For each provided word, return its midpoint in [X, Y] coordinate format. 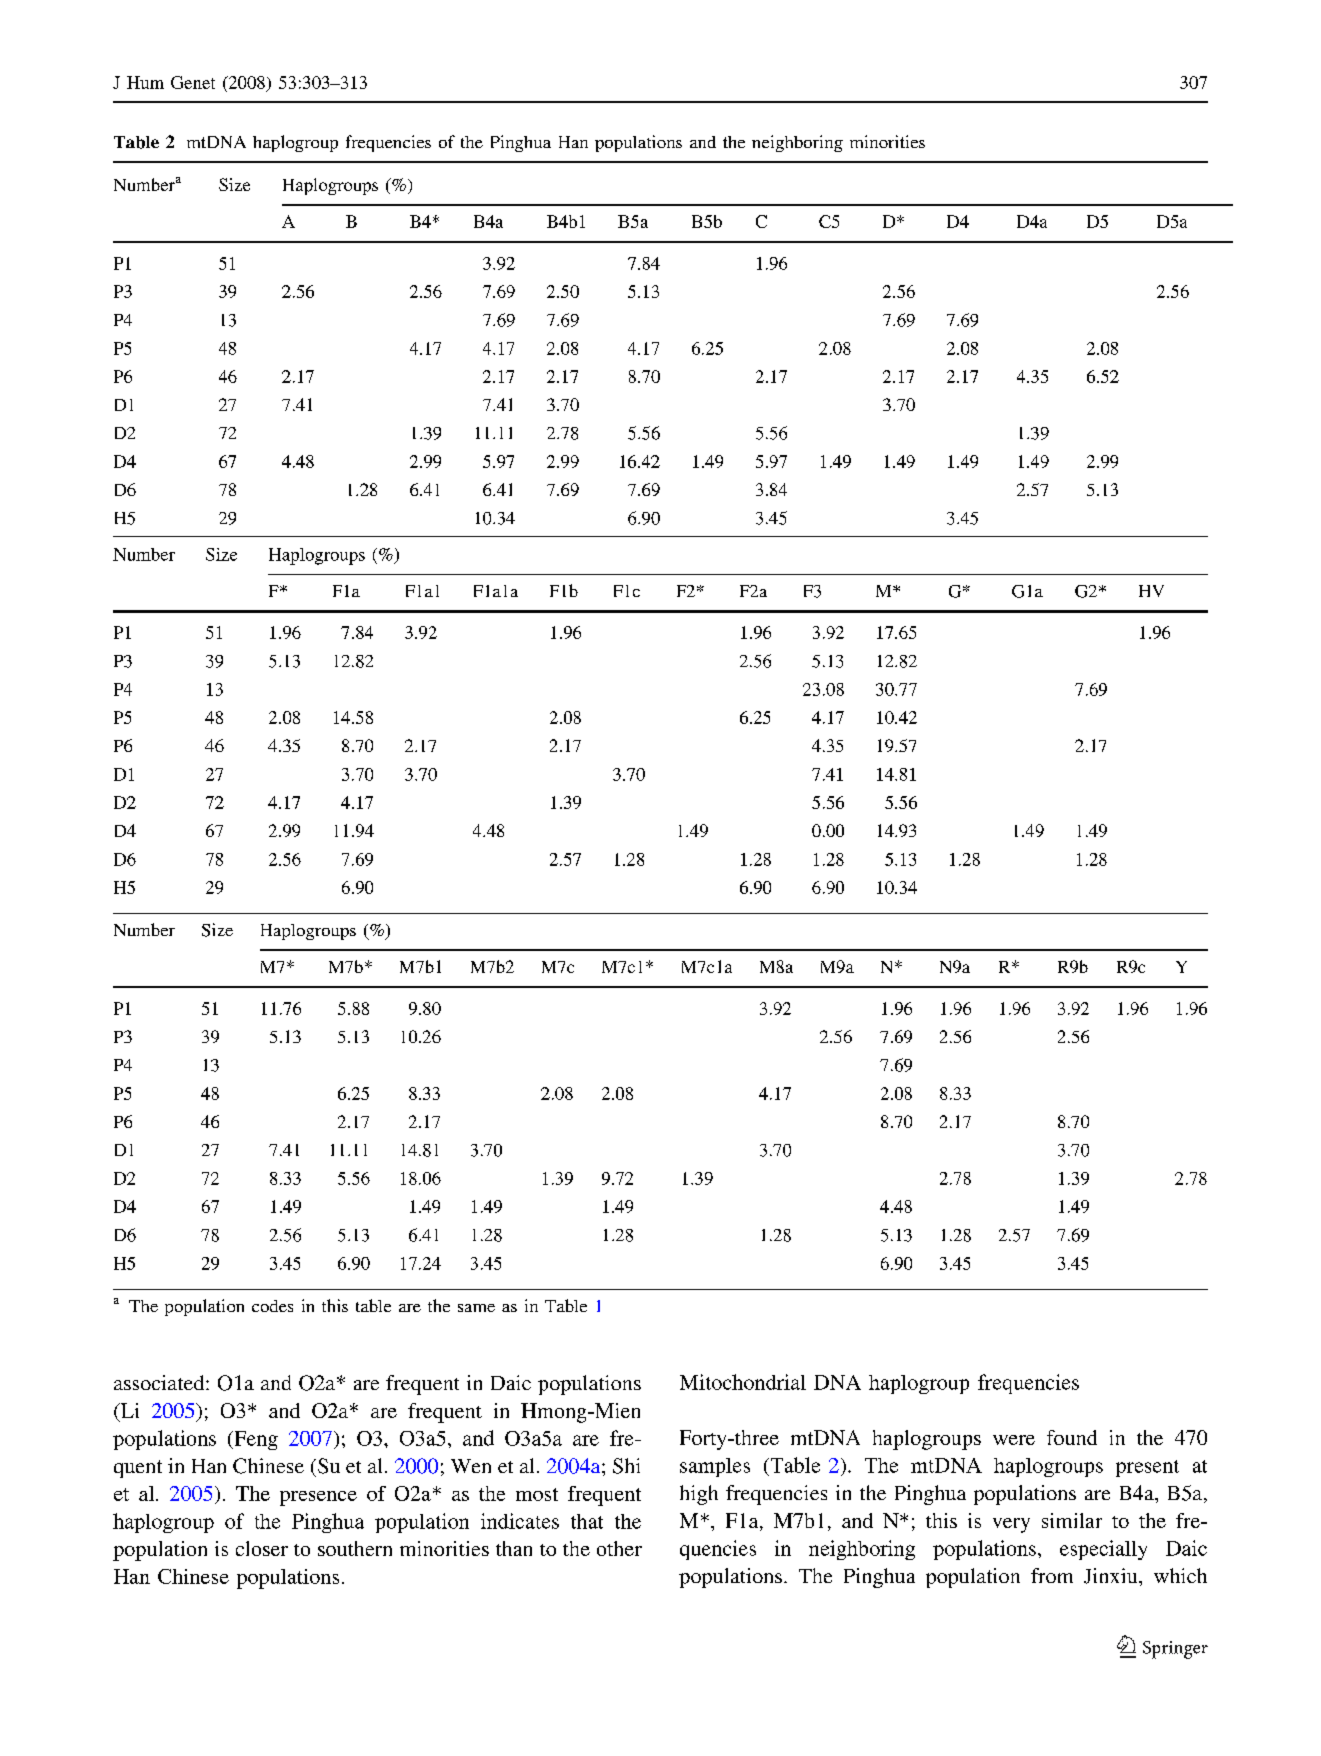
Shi [626, 1466]
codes [272, 1306]
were [1014, 1440]
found [1072, 1437]
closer [262, 1548]
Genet [193, 82]
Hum [145, 82]
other [619, 1548]
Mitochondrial [743, 1382]
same [476, 1308]
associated [160, 1382]
